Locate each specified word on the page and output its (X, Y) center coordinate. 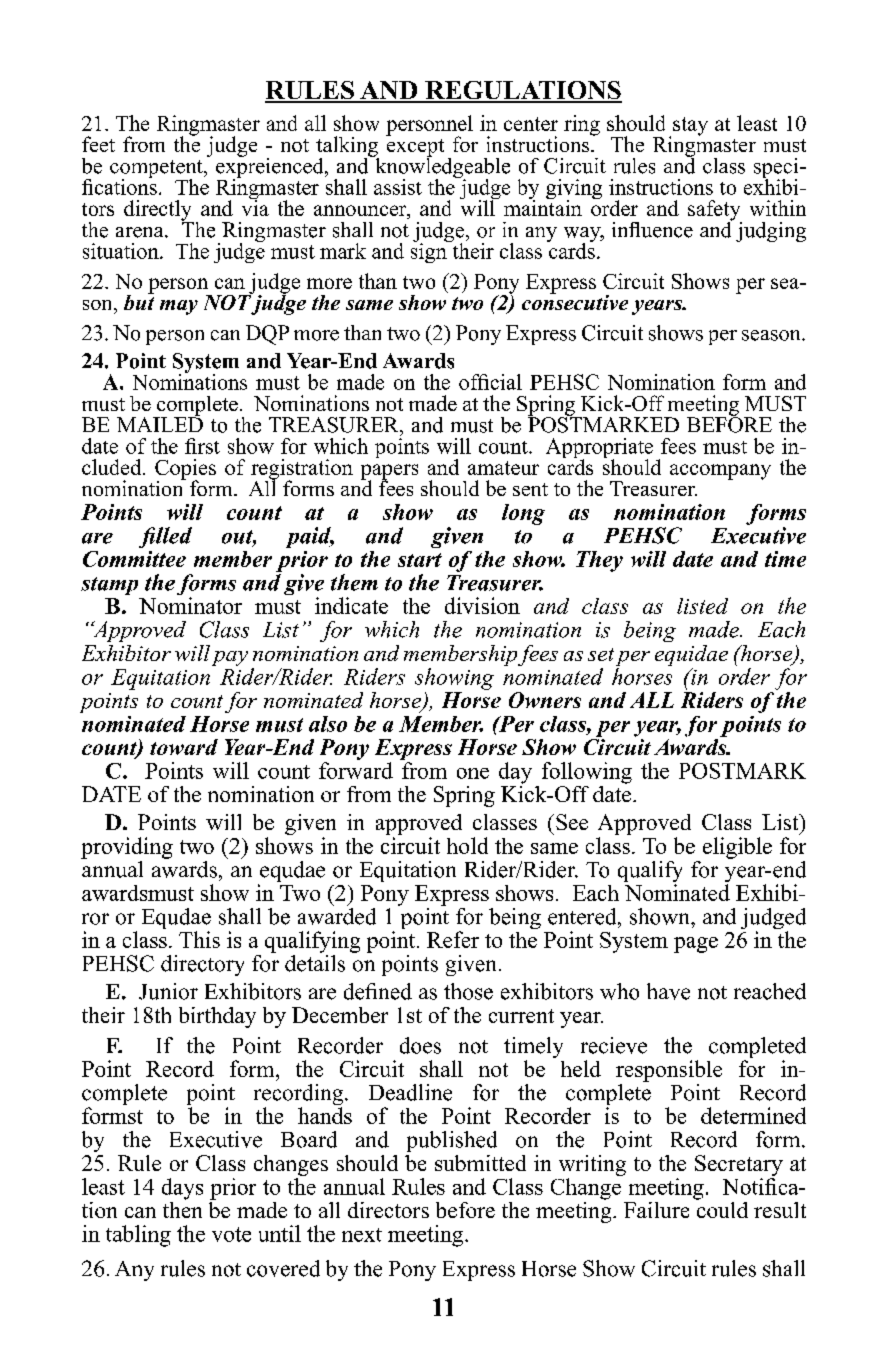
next (362, 1235)
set (601, 654)
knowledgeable (441, 168)
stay (690, 126)
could (722, 1208)
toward (184, 747)
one (473, 773)
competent (157, 170)
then (182, 1208)
